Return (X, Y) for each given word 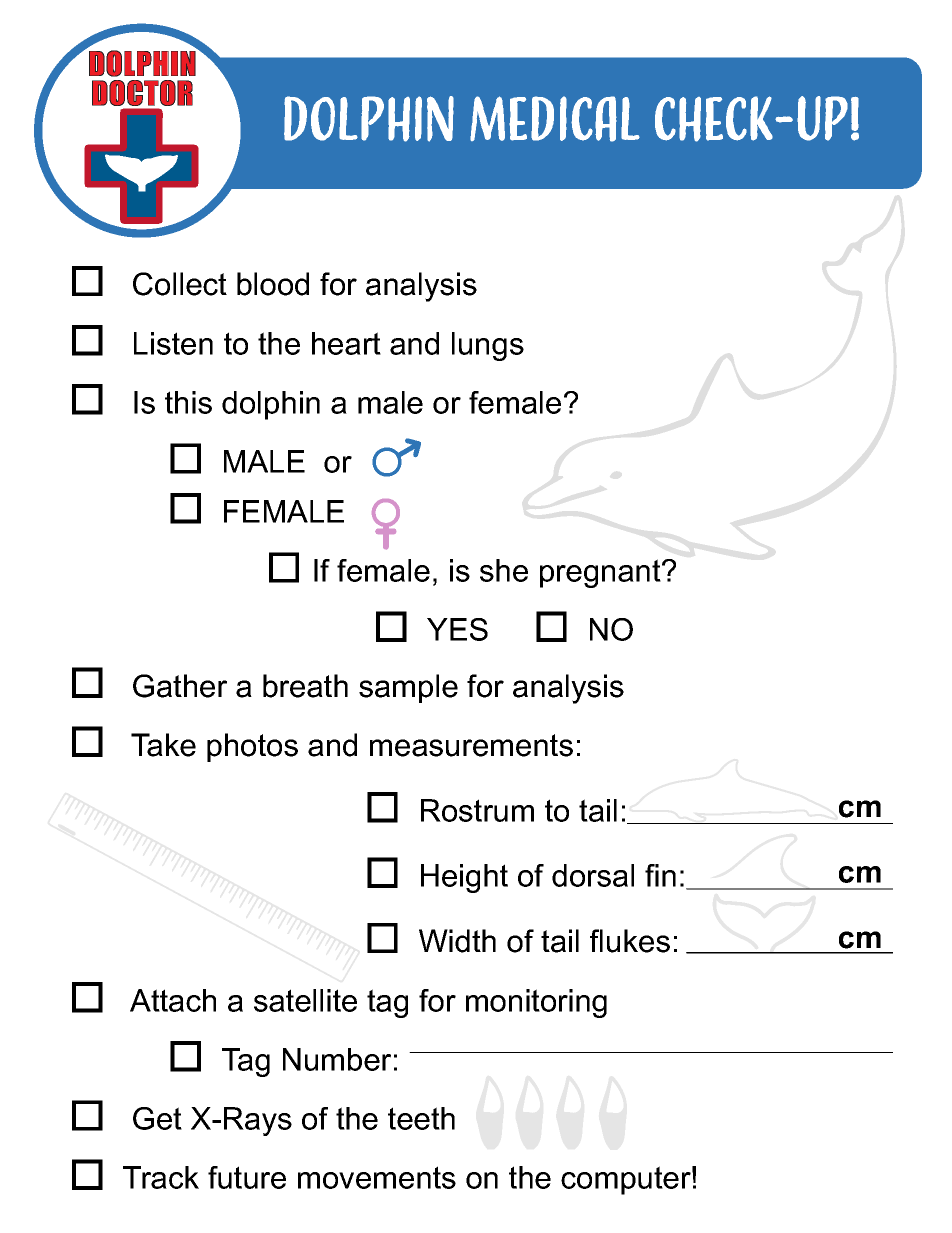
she (504, 570)
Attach (173, 1000)
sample (408, 688)
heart (346, 343)
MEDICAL (555, 119)
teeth (421, 1118)
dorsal (593, 875)
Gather (180, 686)
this (188, 402)
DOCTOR (142, 93)
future (247, 1177)
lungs (488, 346)
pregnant (601, 573)
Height (464, 878)
